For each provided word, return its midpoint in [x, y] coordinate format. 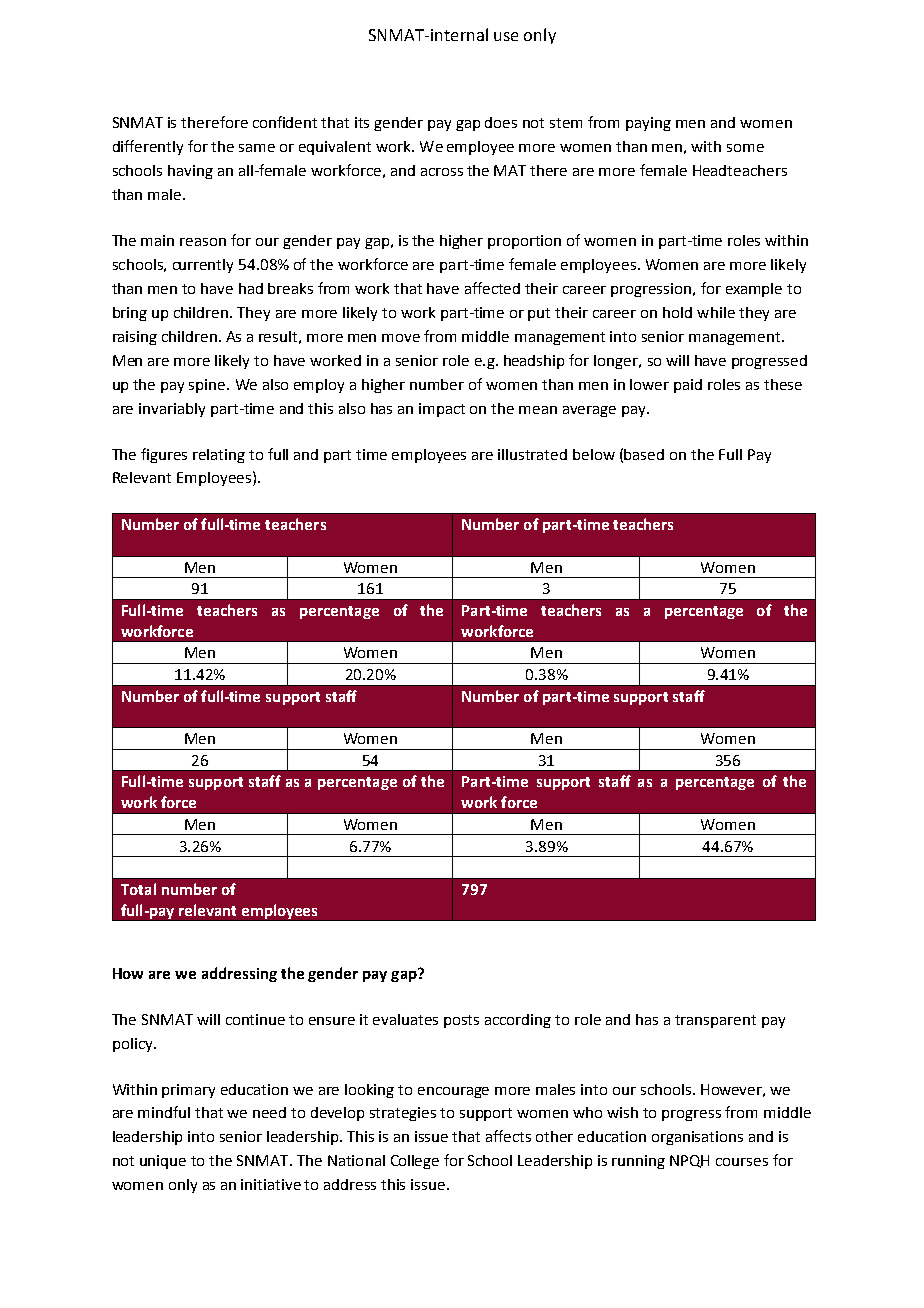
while [716, 312]
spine [208, 386]
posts [461, 1021]
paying [648, 124]
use [506, 36]
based [644, 454]
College [415, 1162]
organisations [697, 1138]
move [401, 338]
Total [138, 889]
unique [163, 1162]
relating [219, 456]
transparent [715, 1021]
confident [285, 122]
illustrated [532, 454]
